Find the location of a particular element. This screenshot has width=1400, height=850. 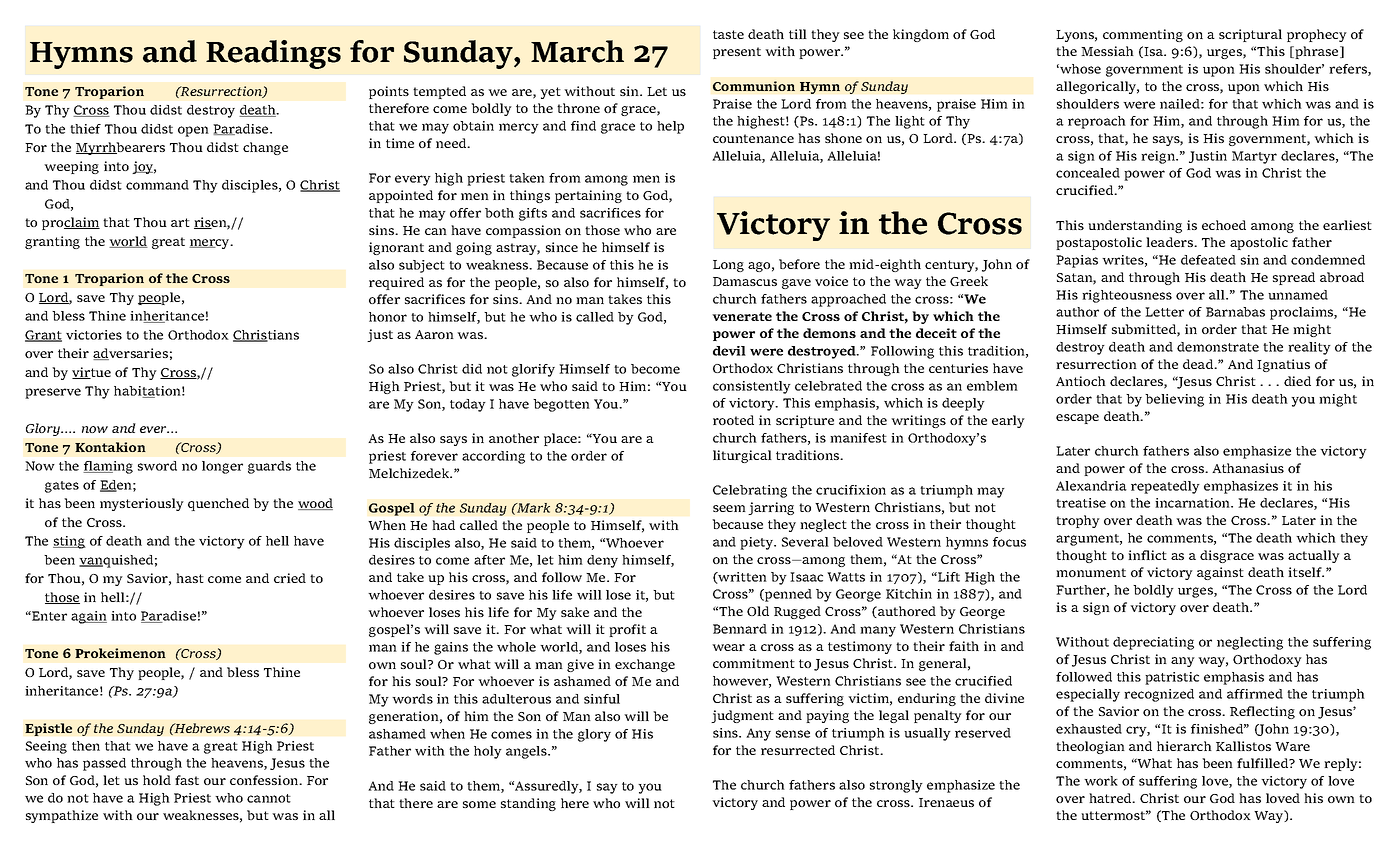

seem is located at coordinates (729, 508).
